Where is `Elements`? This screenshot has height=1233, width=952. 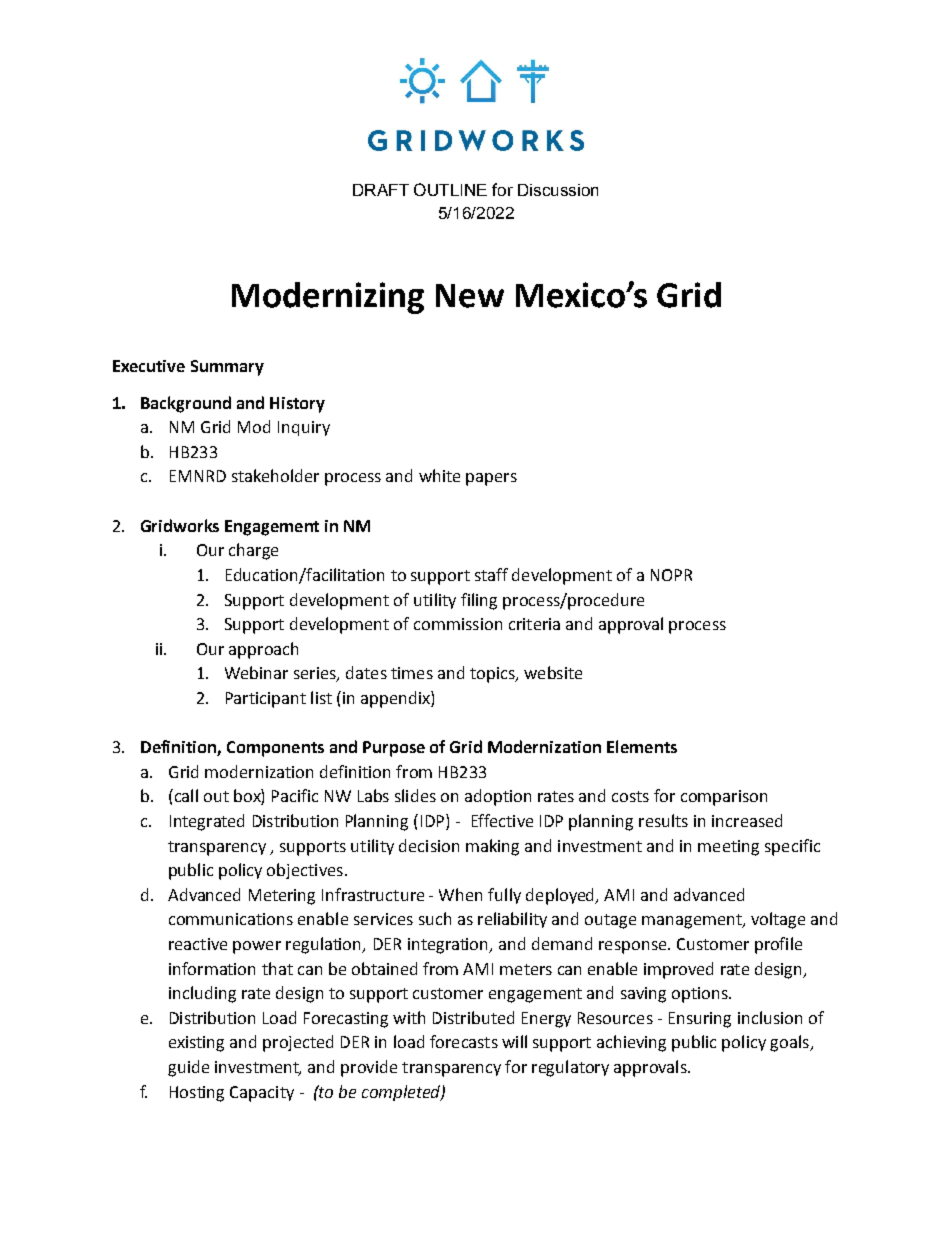
Elements is located at coordinates (642, 746).
